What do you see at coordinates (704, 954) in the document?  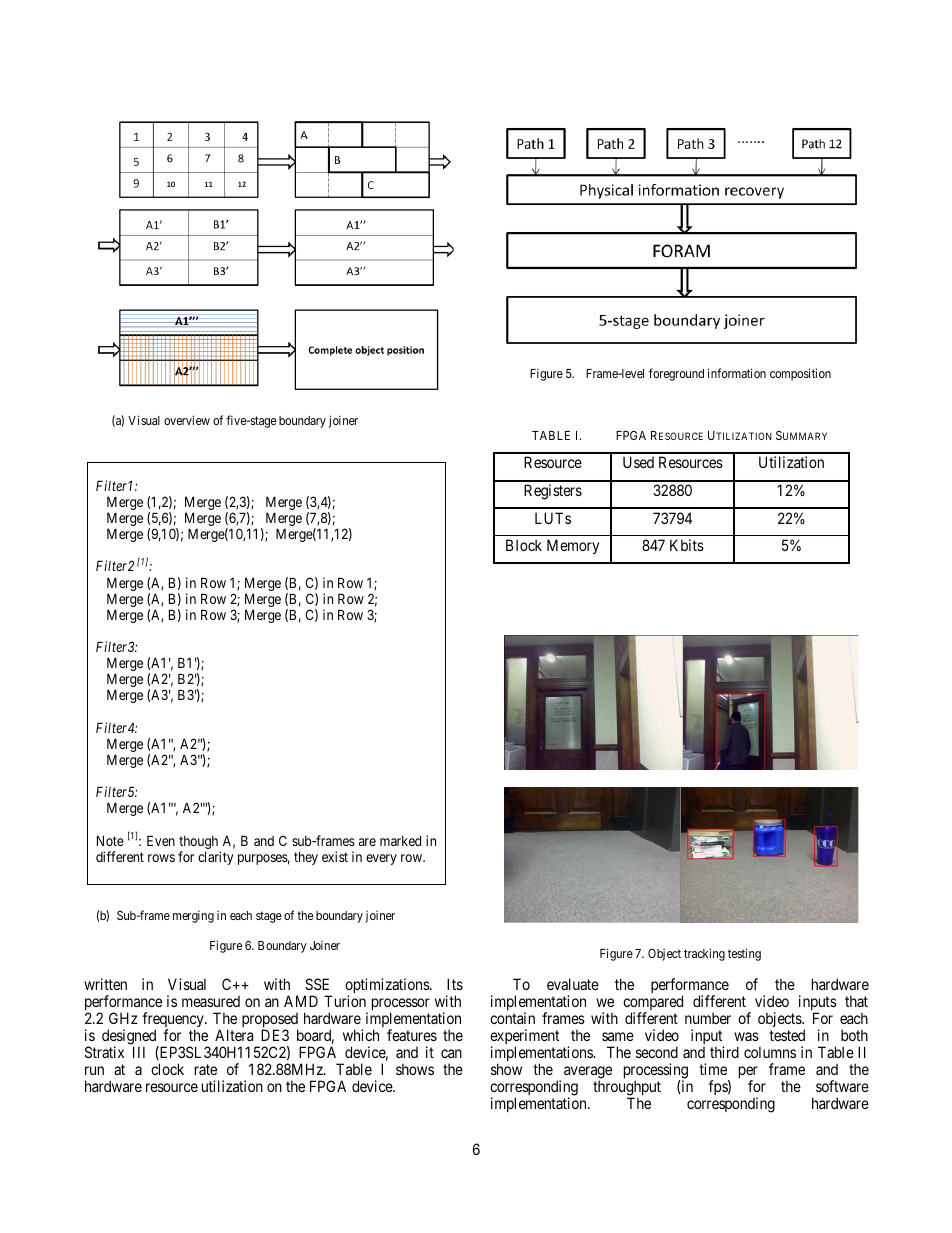 I see `tracking` at bounding box center [704, 954].
